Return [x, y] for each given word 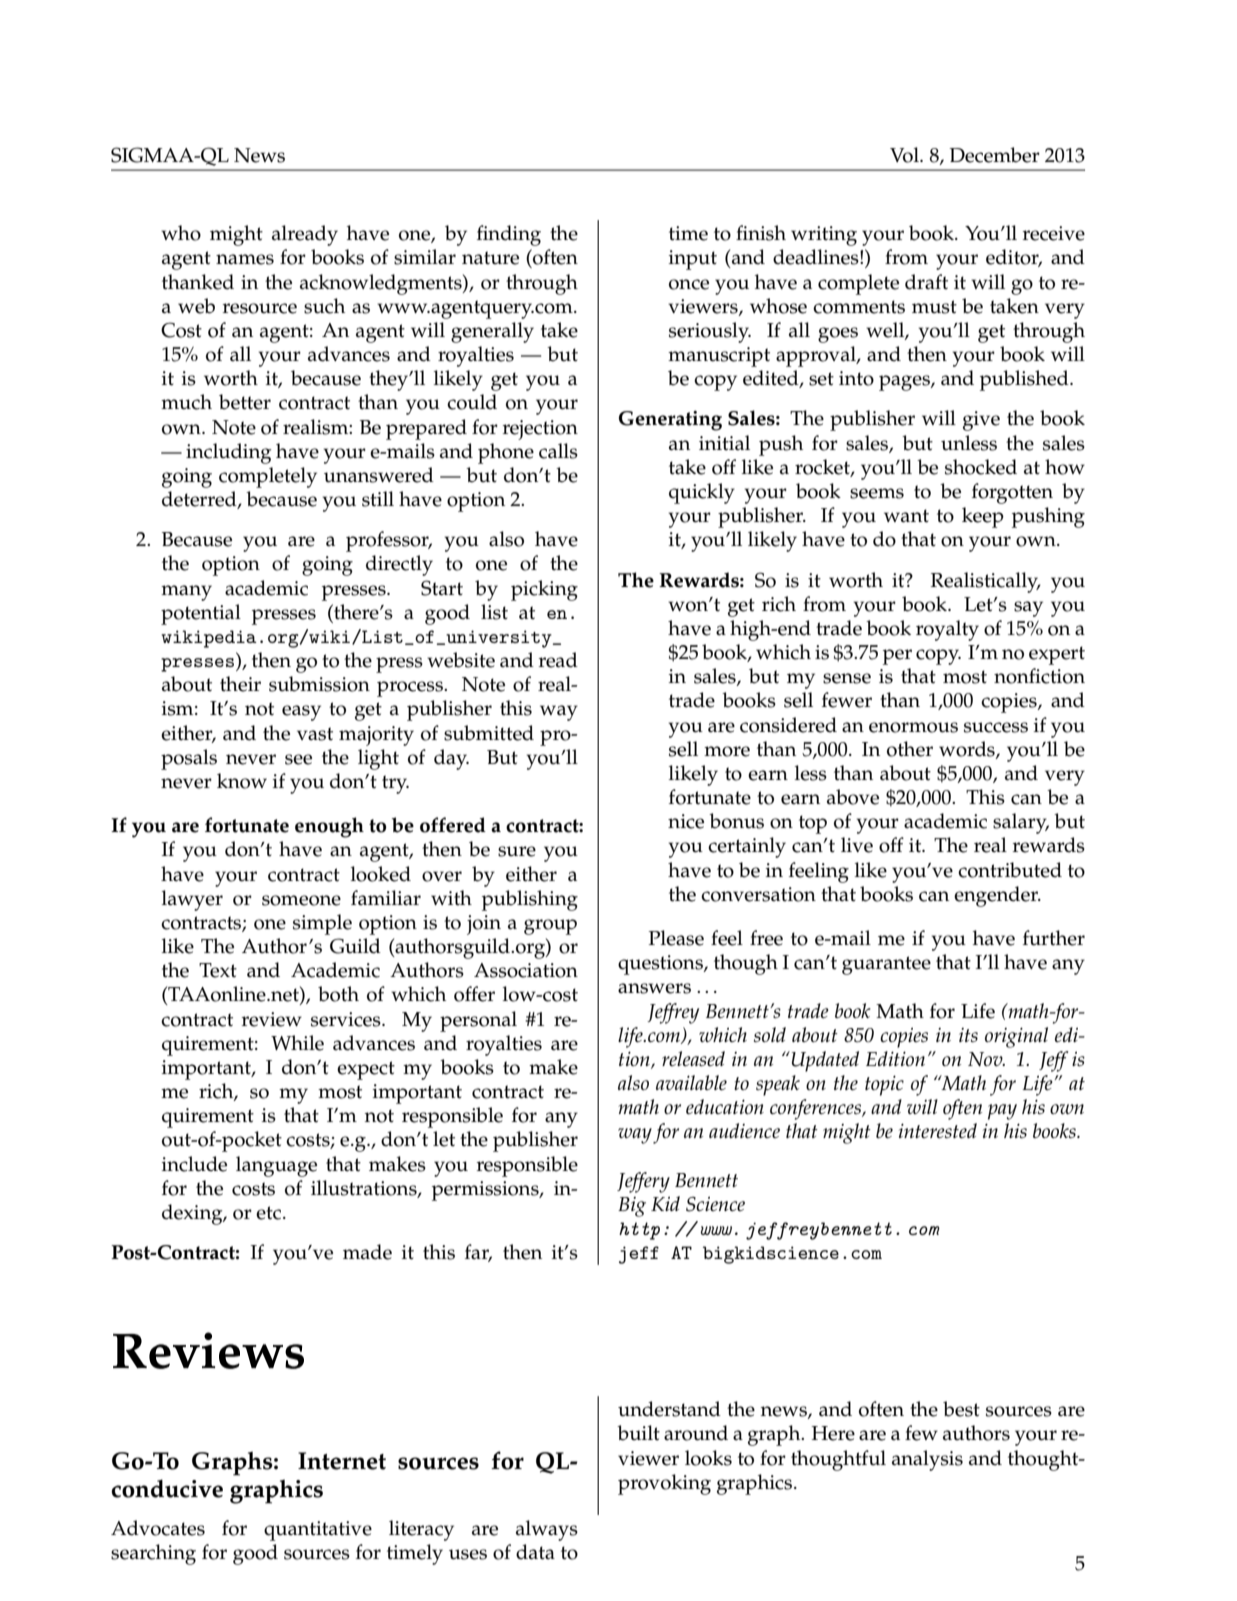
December [994, 155]
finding [509, 235]
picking [544, 590]
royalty [947, 630]
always [547, 1530]
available [691, 1082]
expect [366, 1070]
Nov [986, 1059]
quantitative [318, 1531]
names [245, 259]
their [240, 684]
